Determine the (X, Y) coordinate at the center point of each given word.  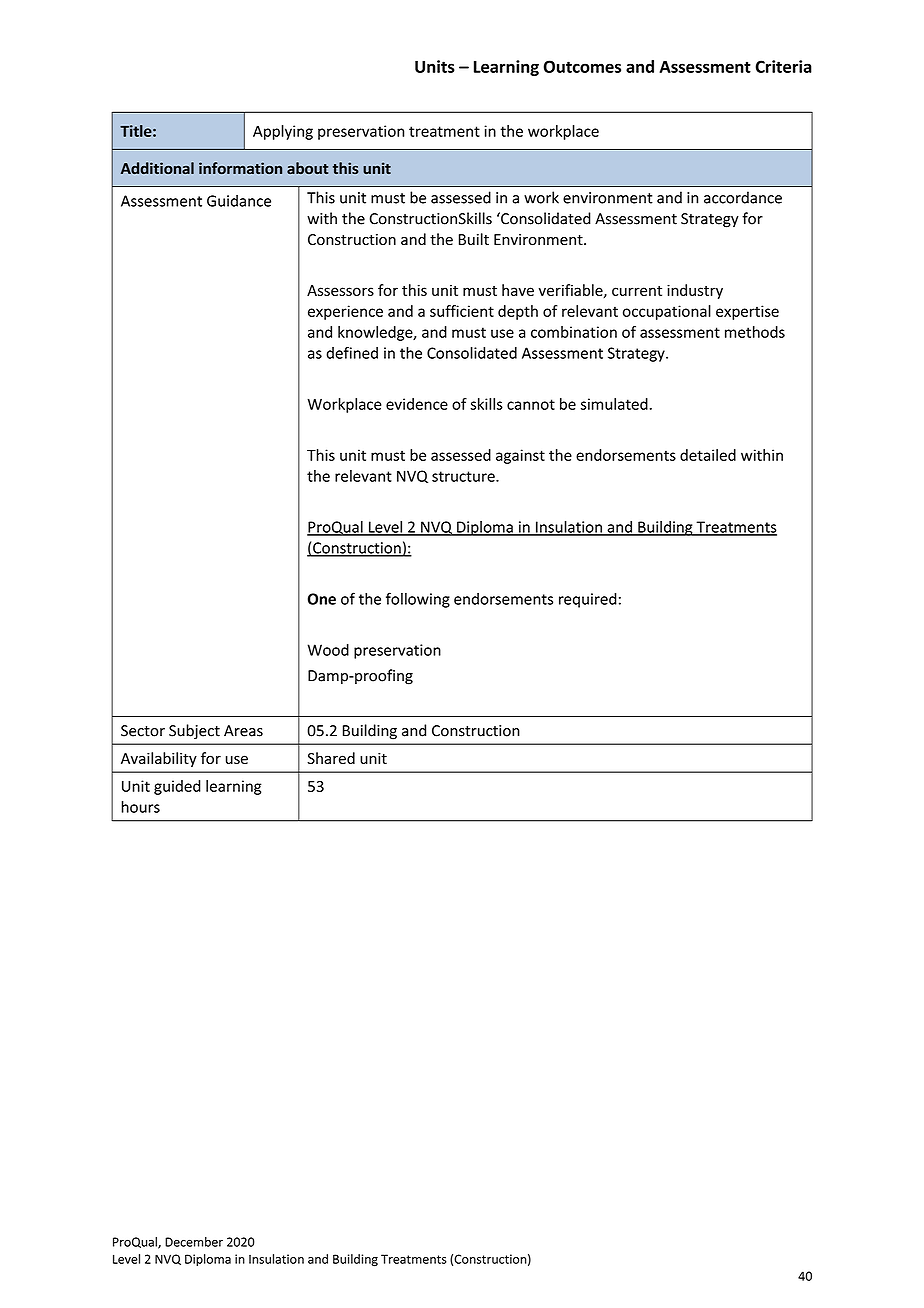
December (194, 1242)
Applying (283, 132)
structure (464, 476)
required (588, 600)
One (322, 599)
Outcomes (582, 66)
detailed (708, 455)
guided (177, 787)
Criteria (784, 66)
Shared (331, 758)
